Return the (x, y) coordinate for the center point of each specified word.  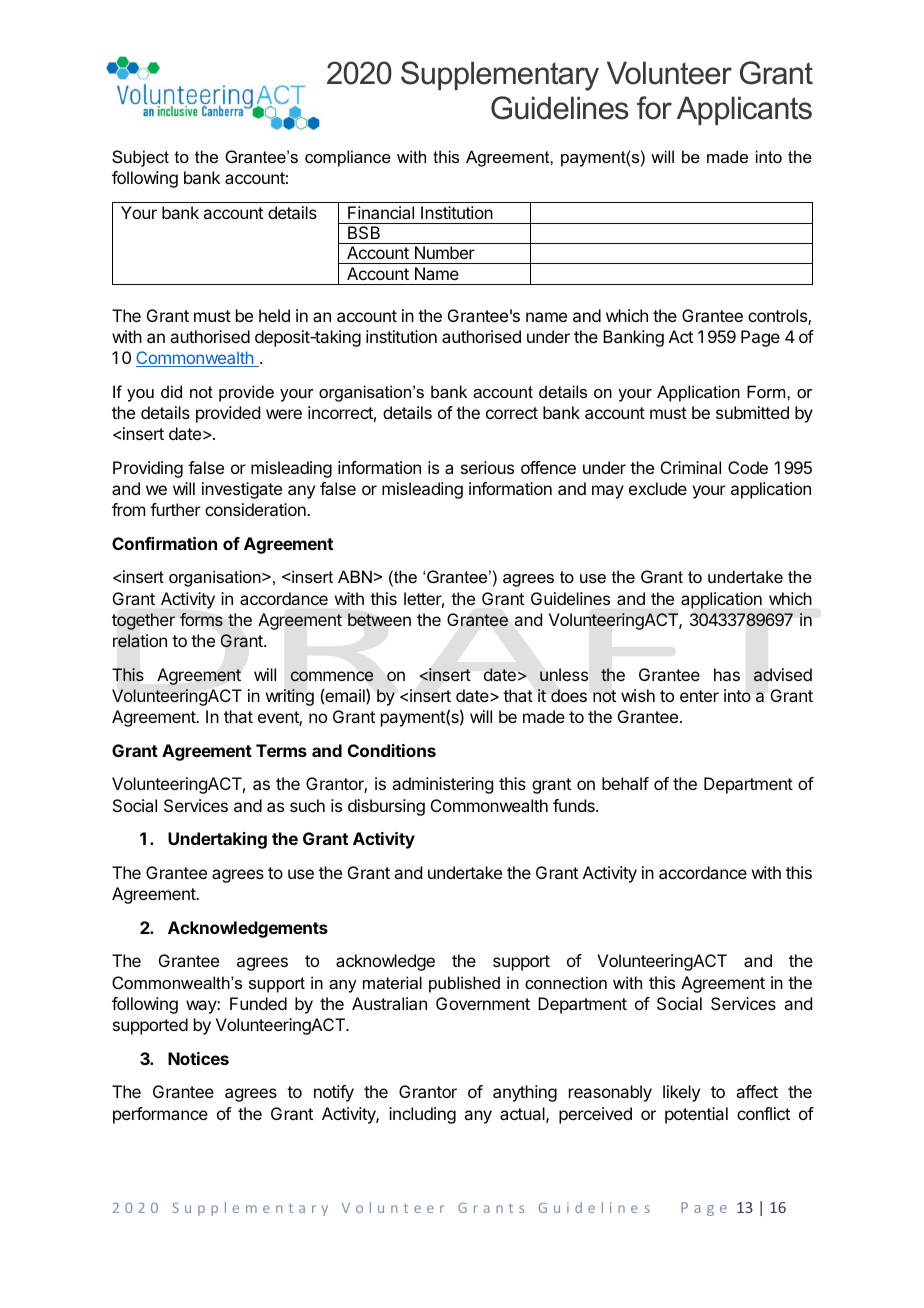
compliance (348, 158)
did (171, 391)
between (379, 619)
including (422, 1115)
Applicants (744, 110)
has (727, 674)
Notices (198, 1058)
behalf (625, 783)
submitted (752, 412)
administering (442, 785)
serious (487, 467)
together (143, 621)
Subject (140, 158)
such (307, 805)
